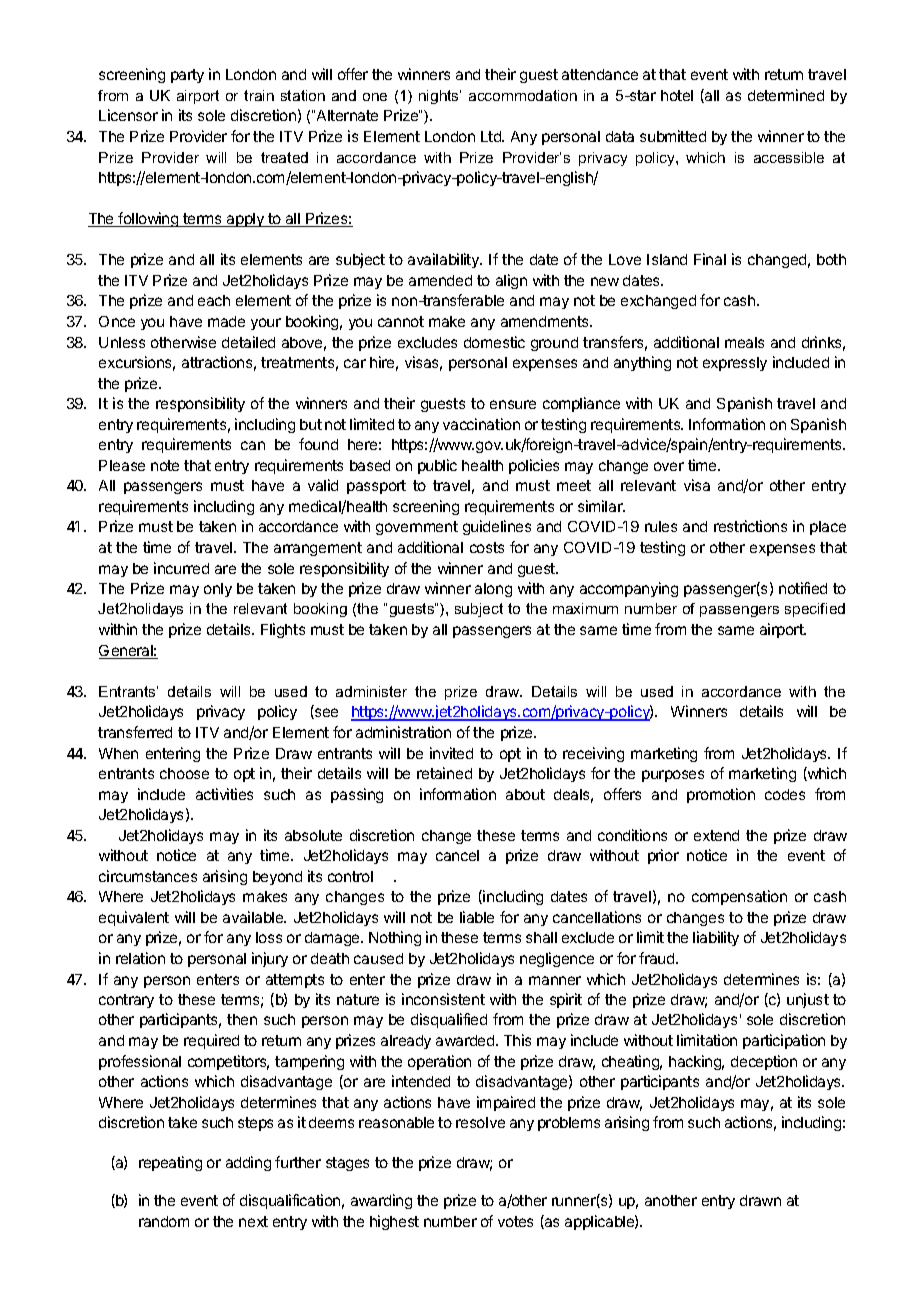 This screenshot has height=1308, width=924. I want to click on votes, so click(515, 1221).
